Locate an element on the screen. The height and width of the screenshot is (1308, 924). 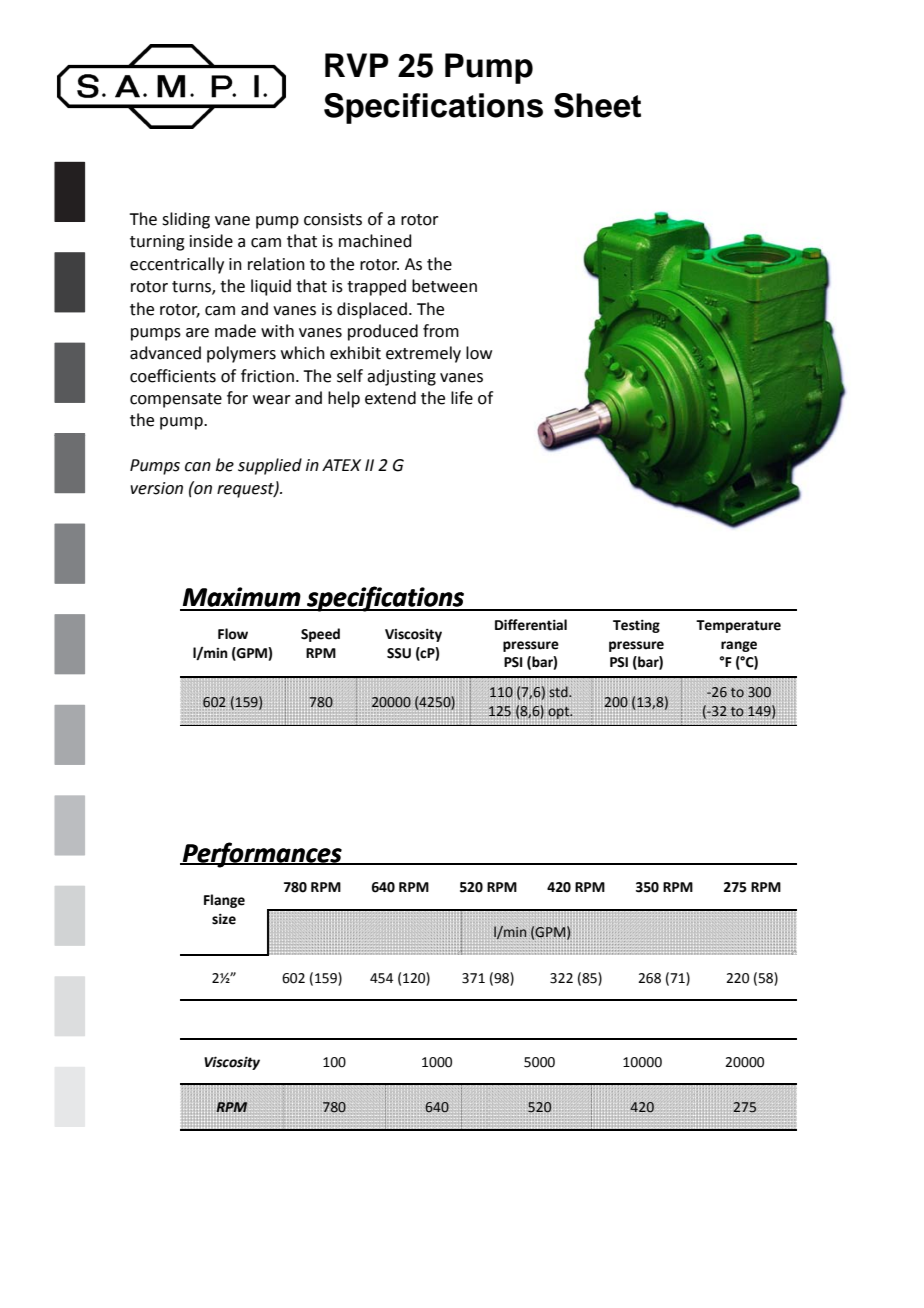
from is located at coordinates (441, 331).
